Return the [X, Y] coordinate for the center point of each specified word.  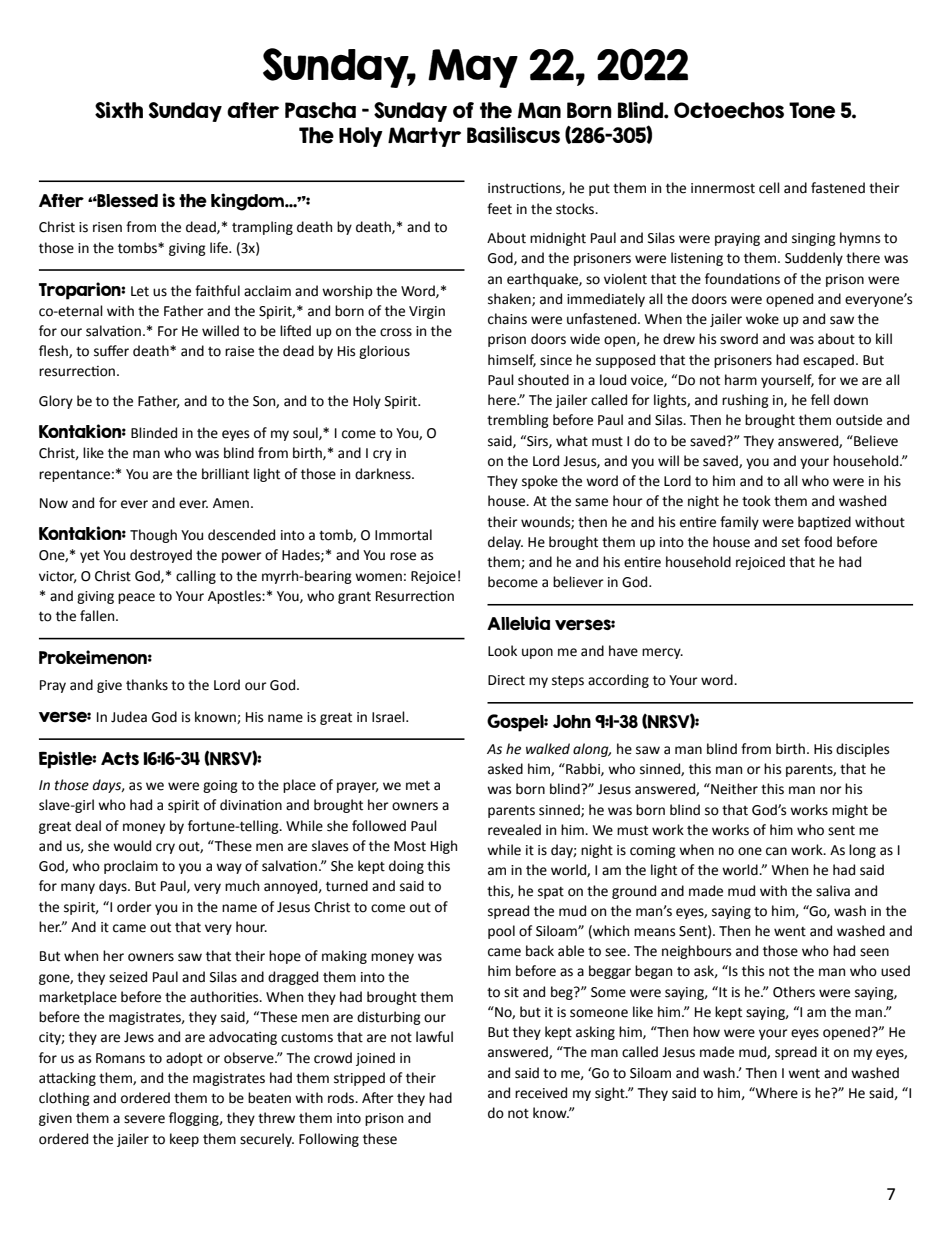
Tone [812, 110]
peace [136, 598]
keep [184, 1140]
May [473, 68]
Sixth [119, 110]
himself [512, 360]
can [776, 851]
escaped [828, 361]
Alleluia [518, 623]
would [132, 846]
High [444, 847]
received [541, 1093]
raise [239, 351]
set [791, 543]
